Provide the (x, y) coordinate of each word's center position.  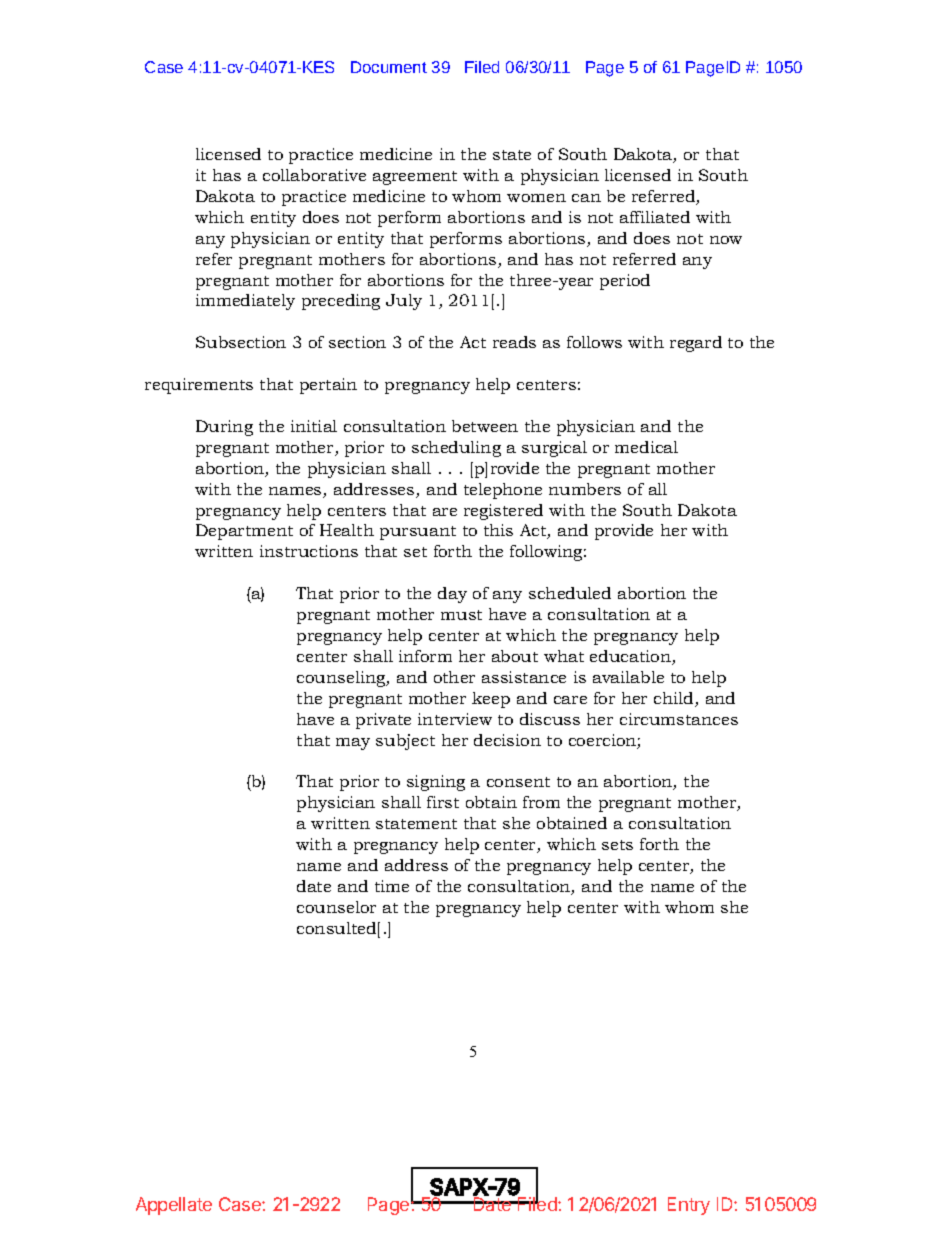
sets (617, 845)
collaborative (314, 175)
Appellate (174, 1206)
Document (389, 67)
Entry (689, 1206)
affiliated (655, 217)
